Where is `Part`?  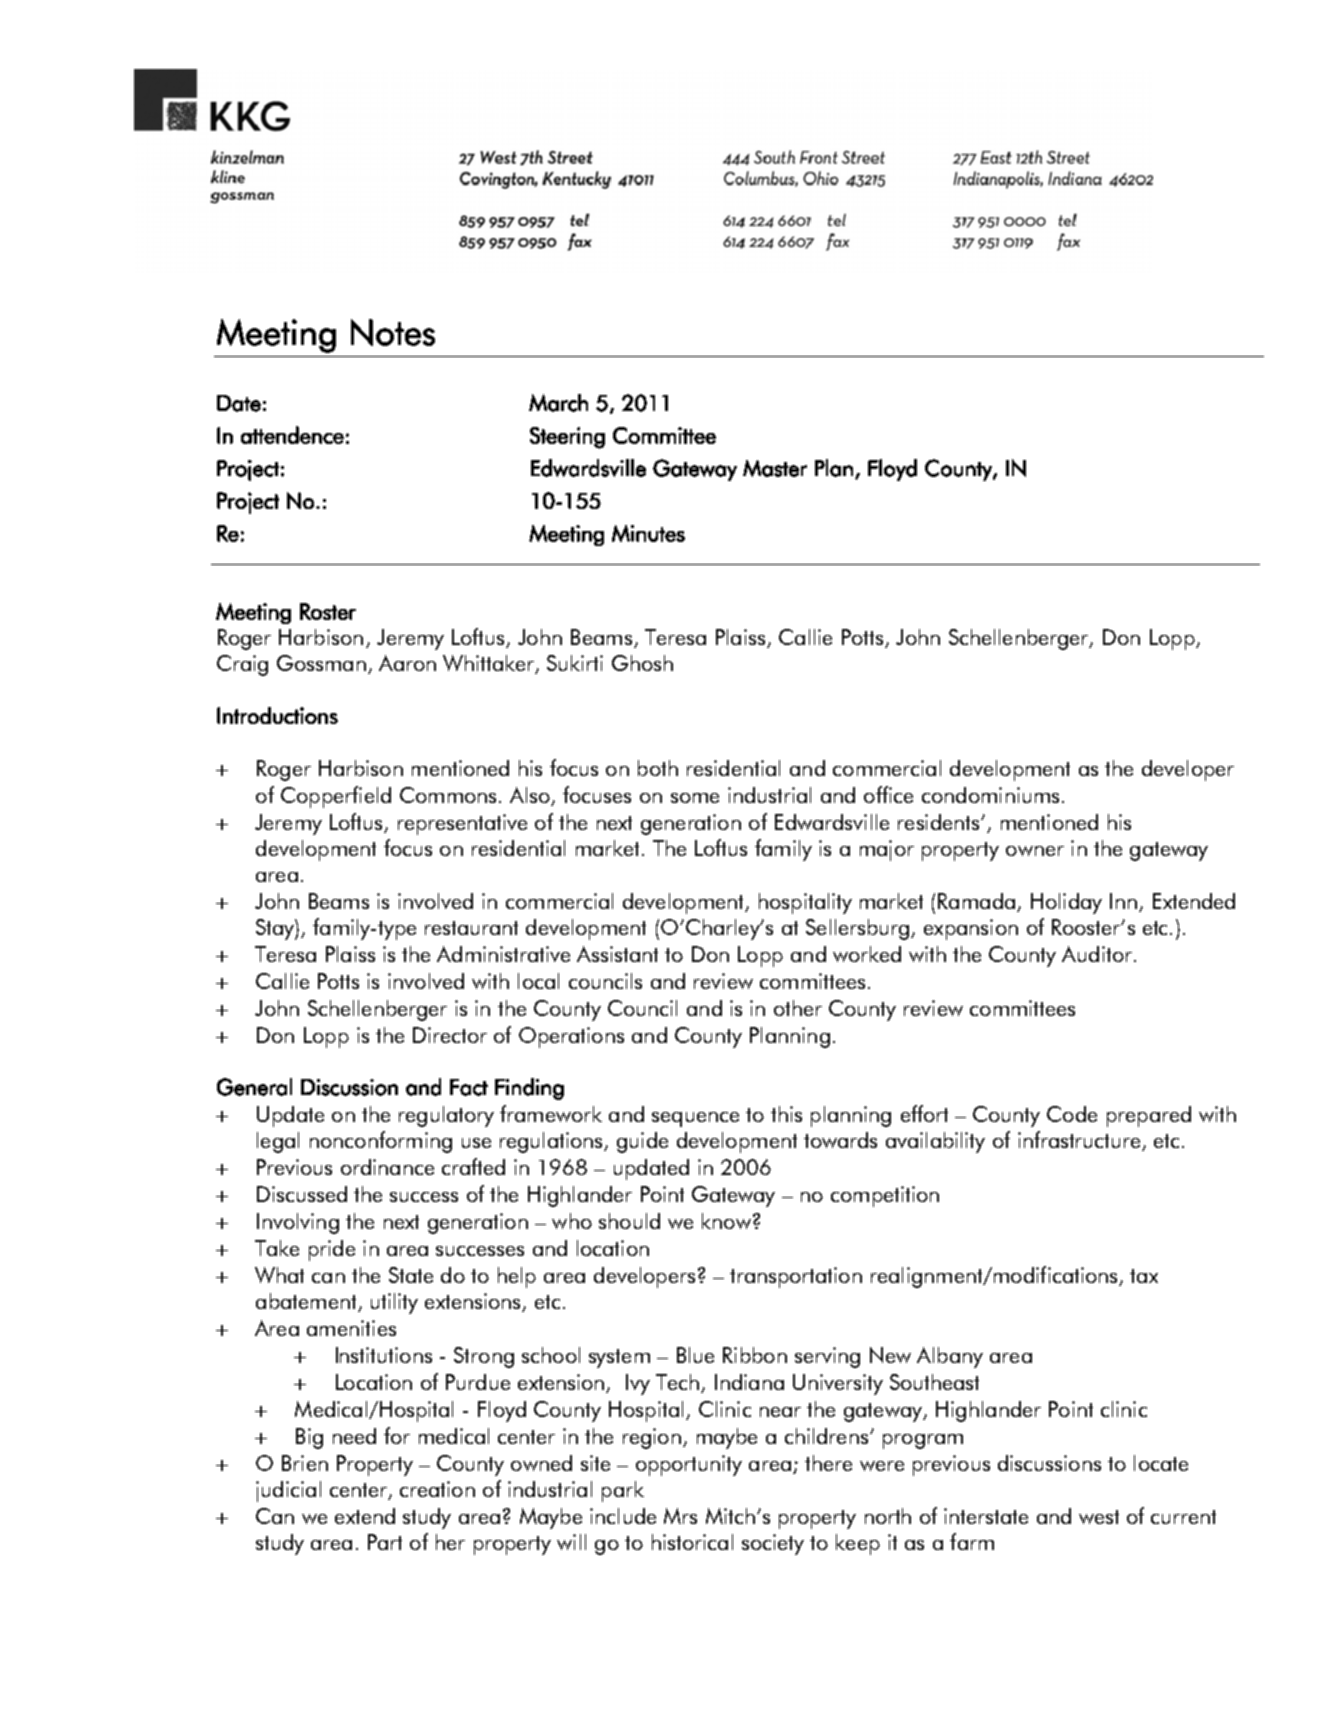 Part is located at coordinates (385, 1542).
